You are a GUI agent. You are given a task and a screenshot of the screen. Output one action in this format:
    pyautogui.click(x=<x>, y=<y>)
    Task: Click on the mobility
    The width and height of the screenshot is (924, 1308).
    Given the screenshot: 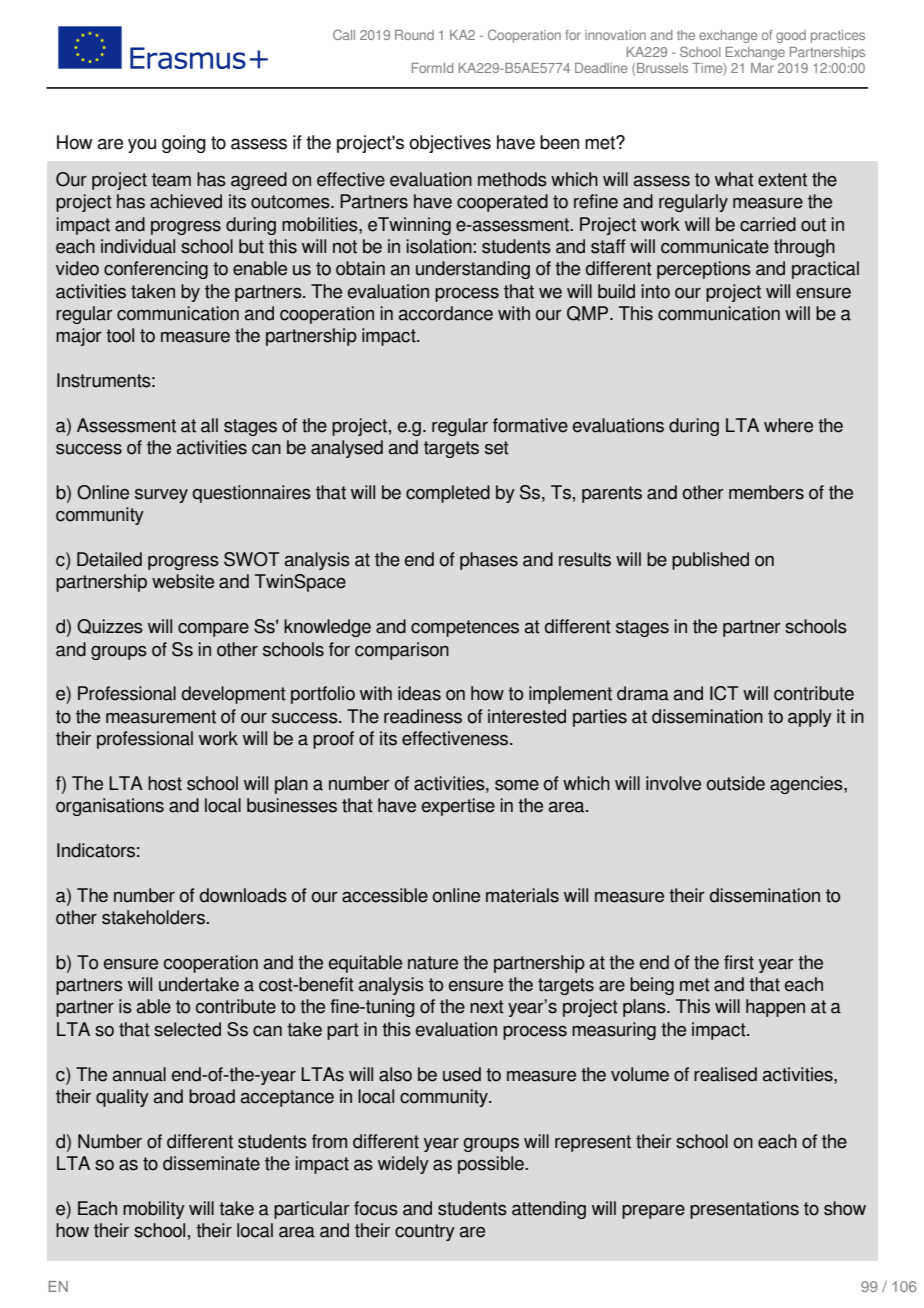 What is the action you would take?
    pyautogui.click(x=154, y=1210)
